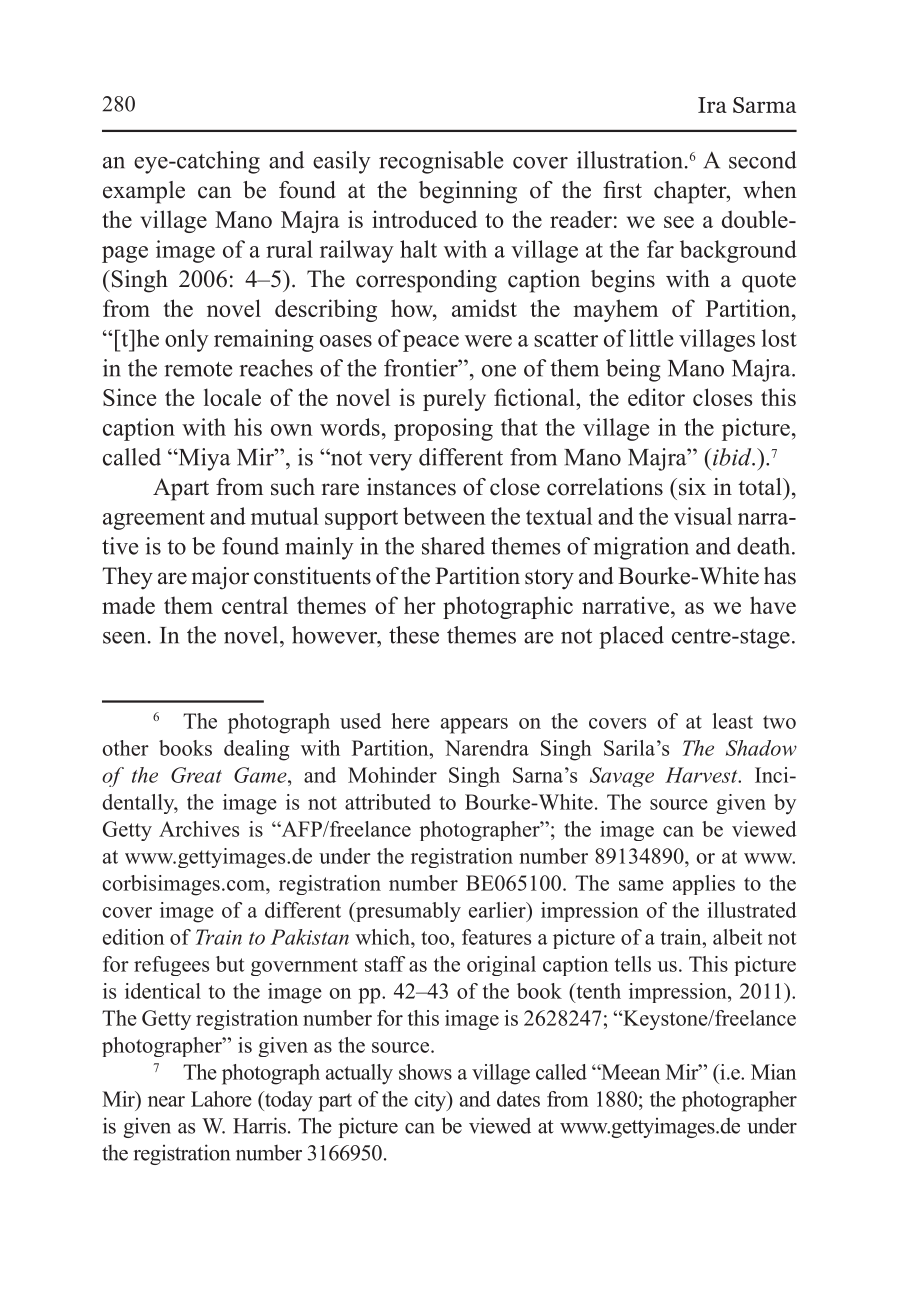 The height and width of the document is (1307, 924). Describe the element at coordinates (196, 775) in the document. I see `Great` at that location.
